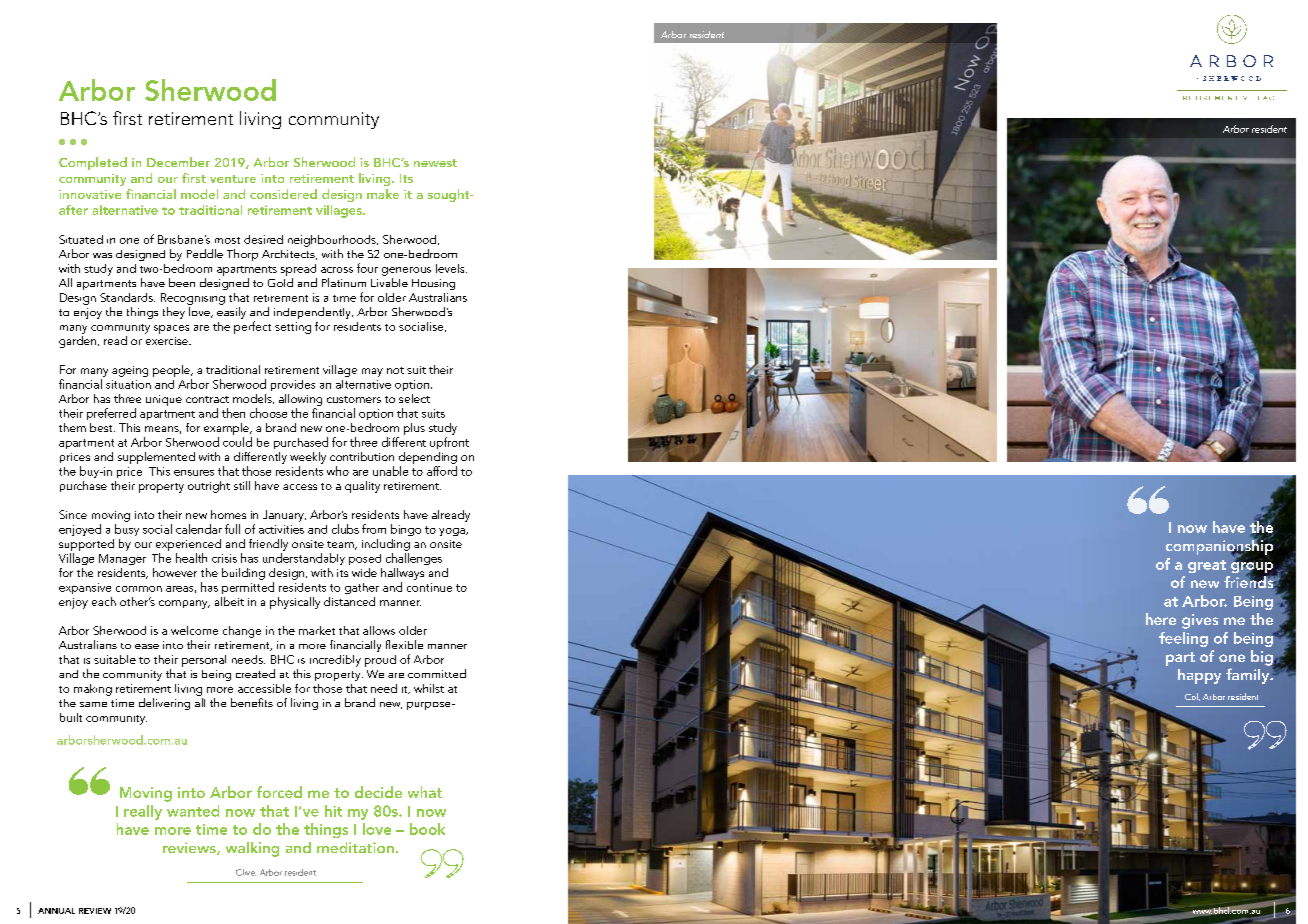 This image has height=924, width=1308. Describe the element at coordinates (429, 587) in the image. I see `continue` at that location.
